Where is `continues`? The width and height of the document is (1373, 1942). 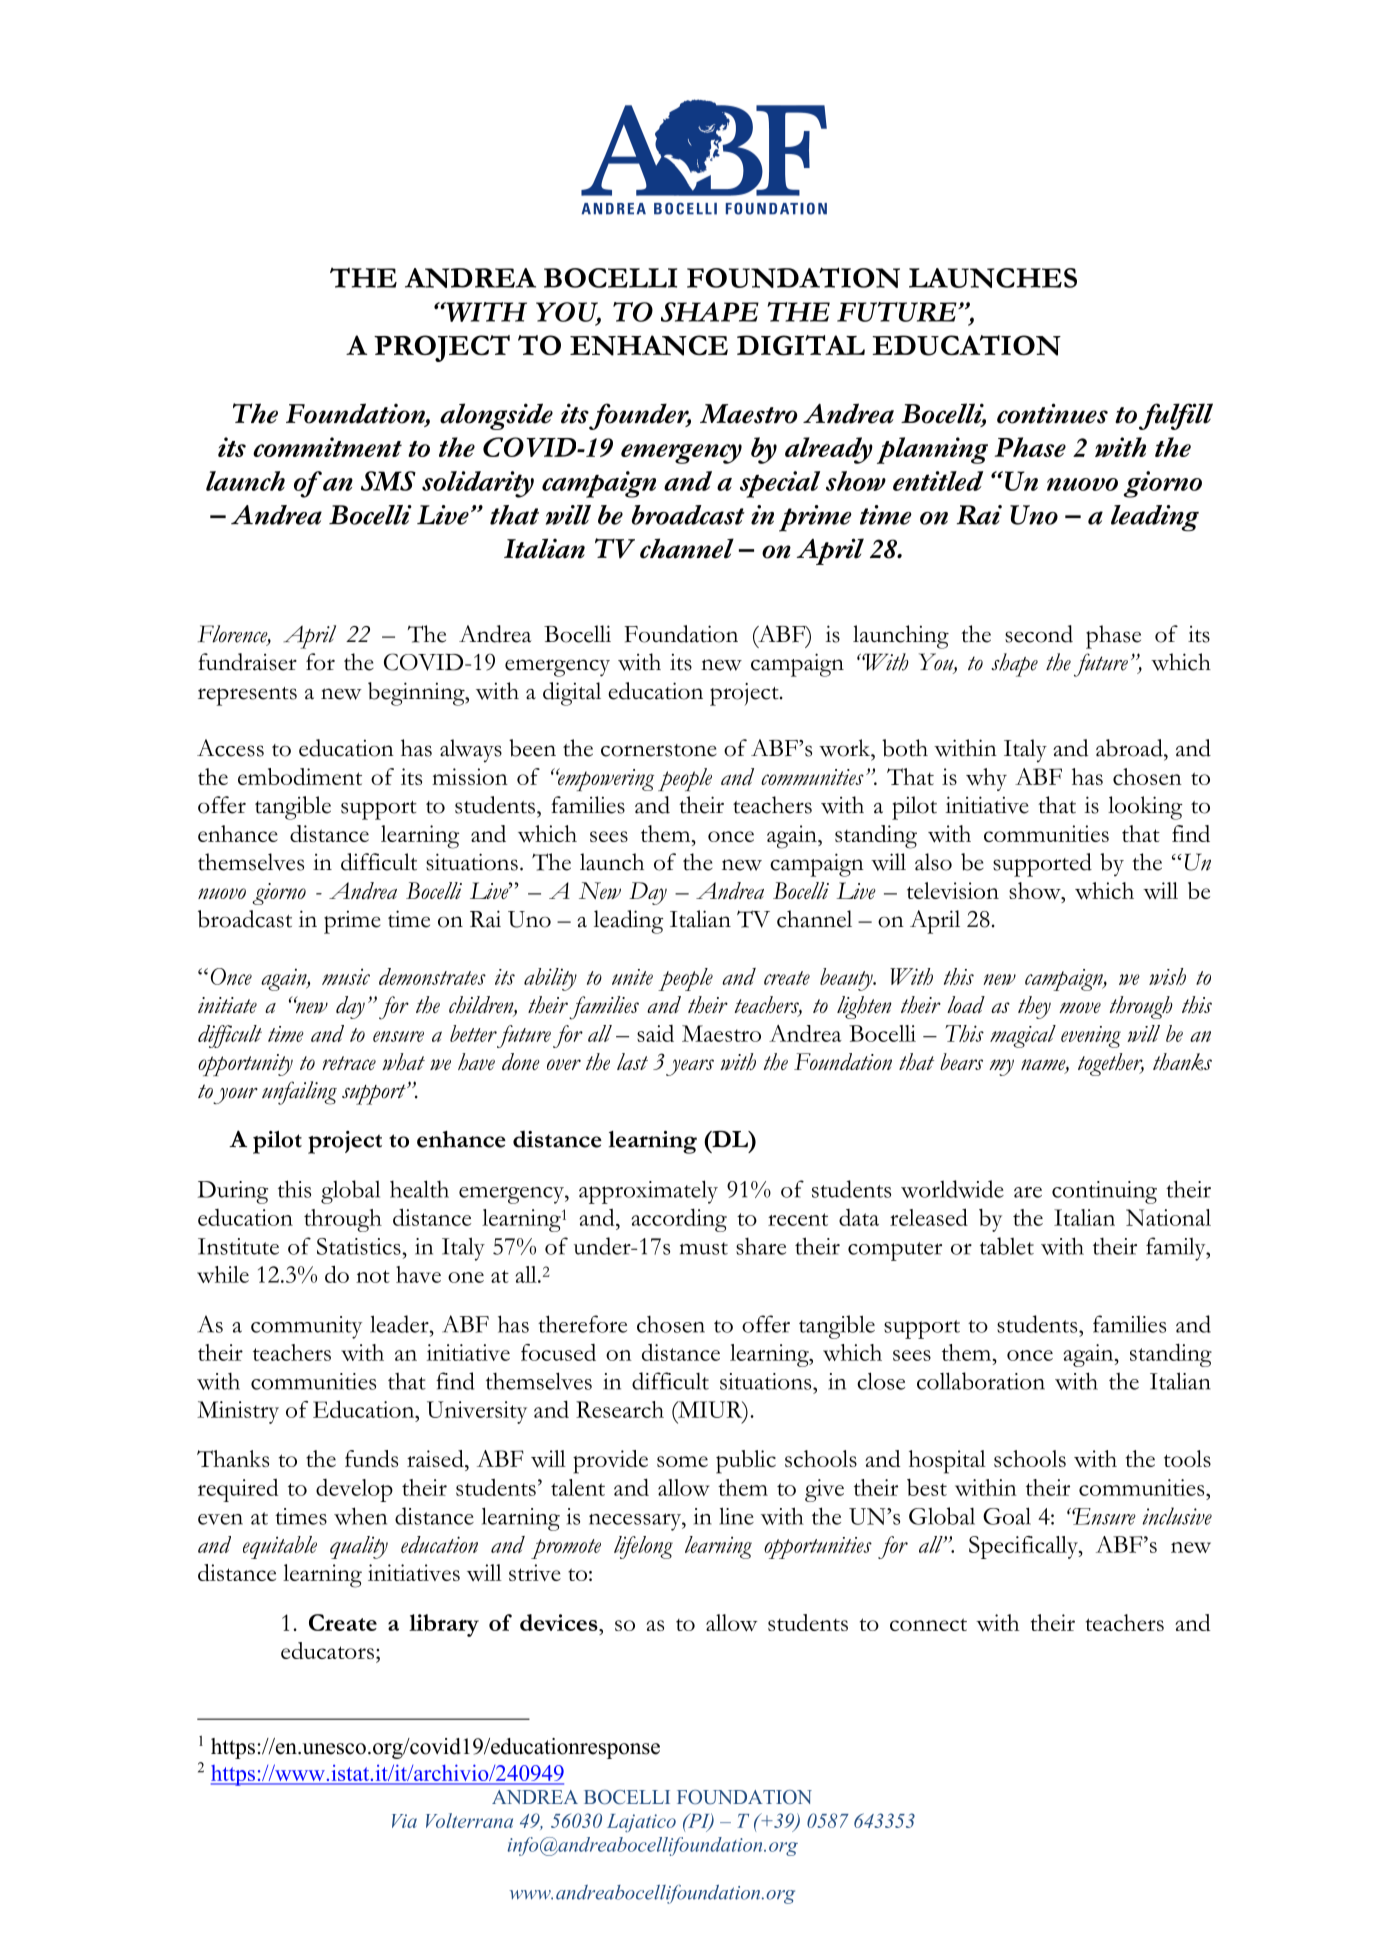
continues is located at coordinates (1052, 413).
